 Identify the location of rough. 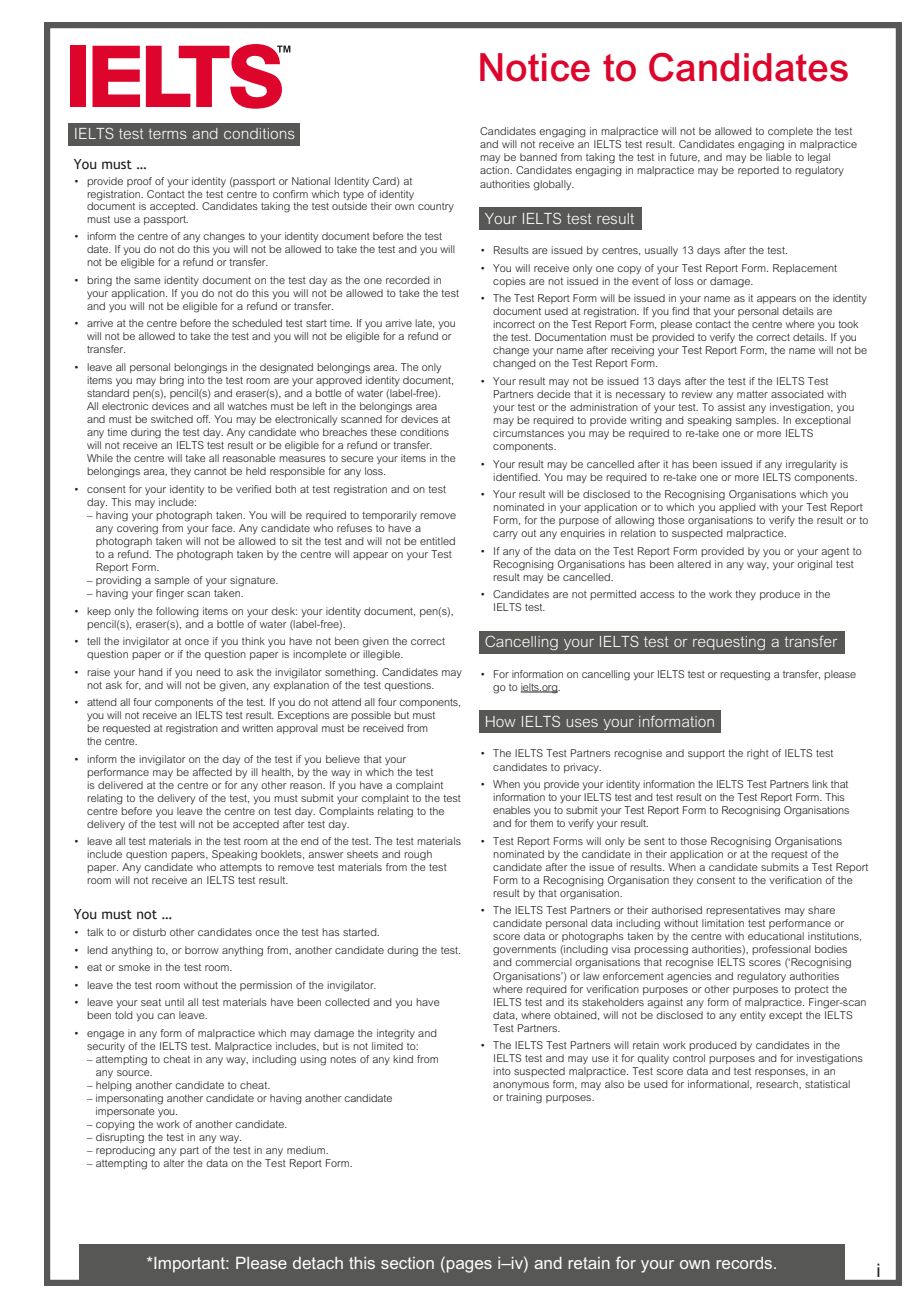
(418, 855).
